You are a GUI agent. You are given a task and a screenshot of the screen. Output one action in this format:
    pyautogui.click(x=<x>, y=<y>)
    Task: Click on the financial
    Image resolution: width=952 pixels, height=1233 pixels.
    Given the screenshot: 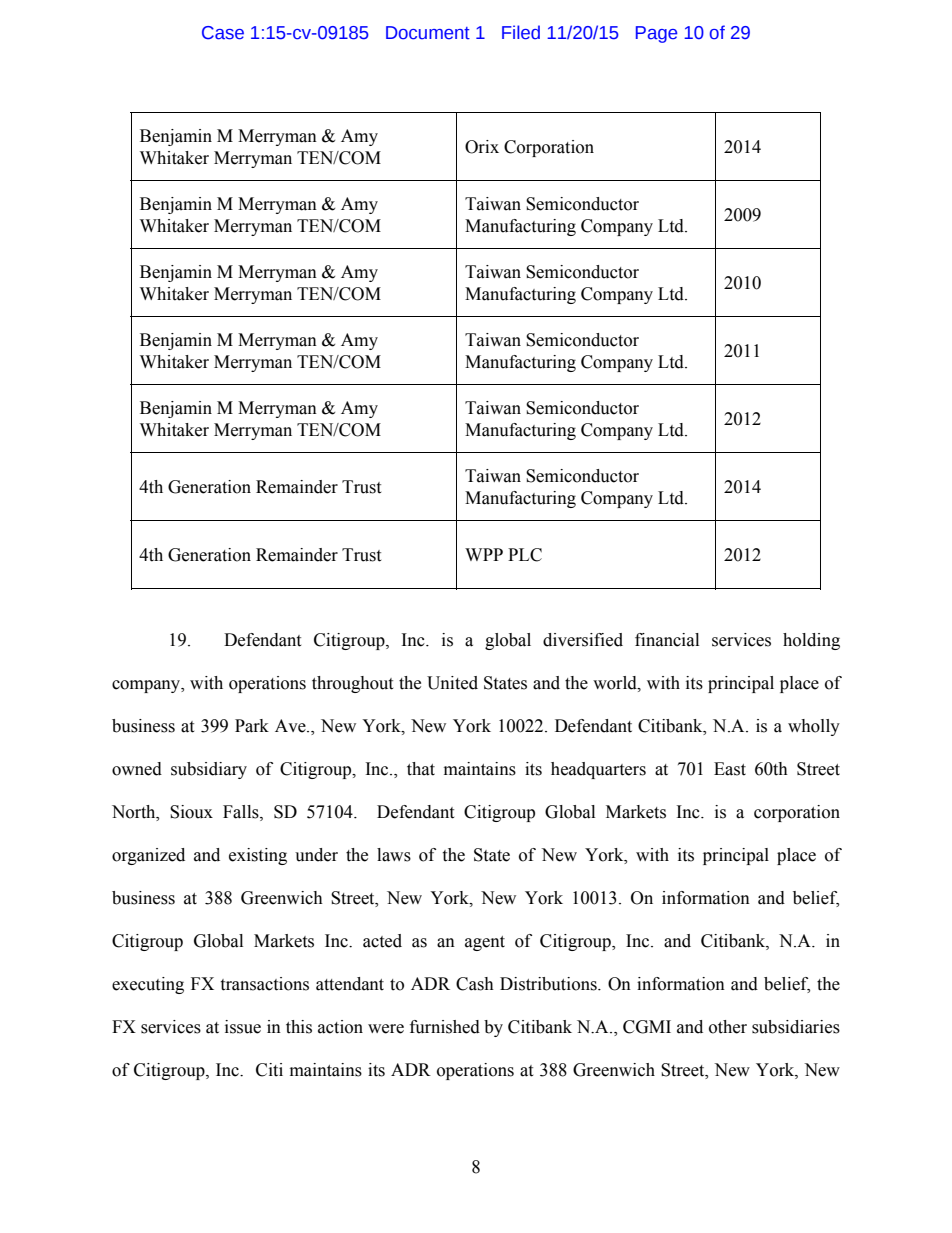 What is the action you would take?
    pyautogui.click(x=667, y=640)
